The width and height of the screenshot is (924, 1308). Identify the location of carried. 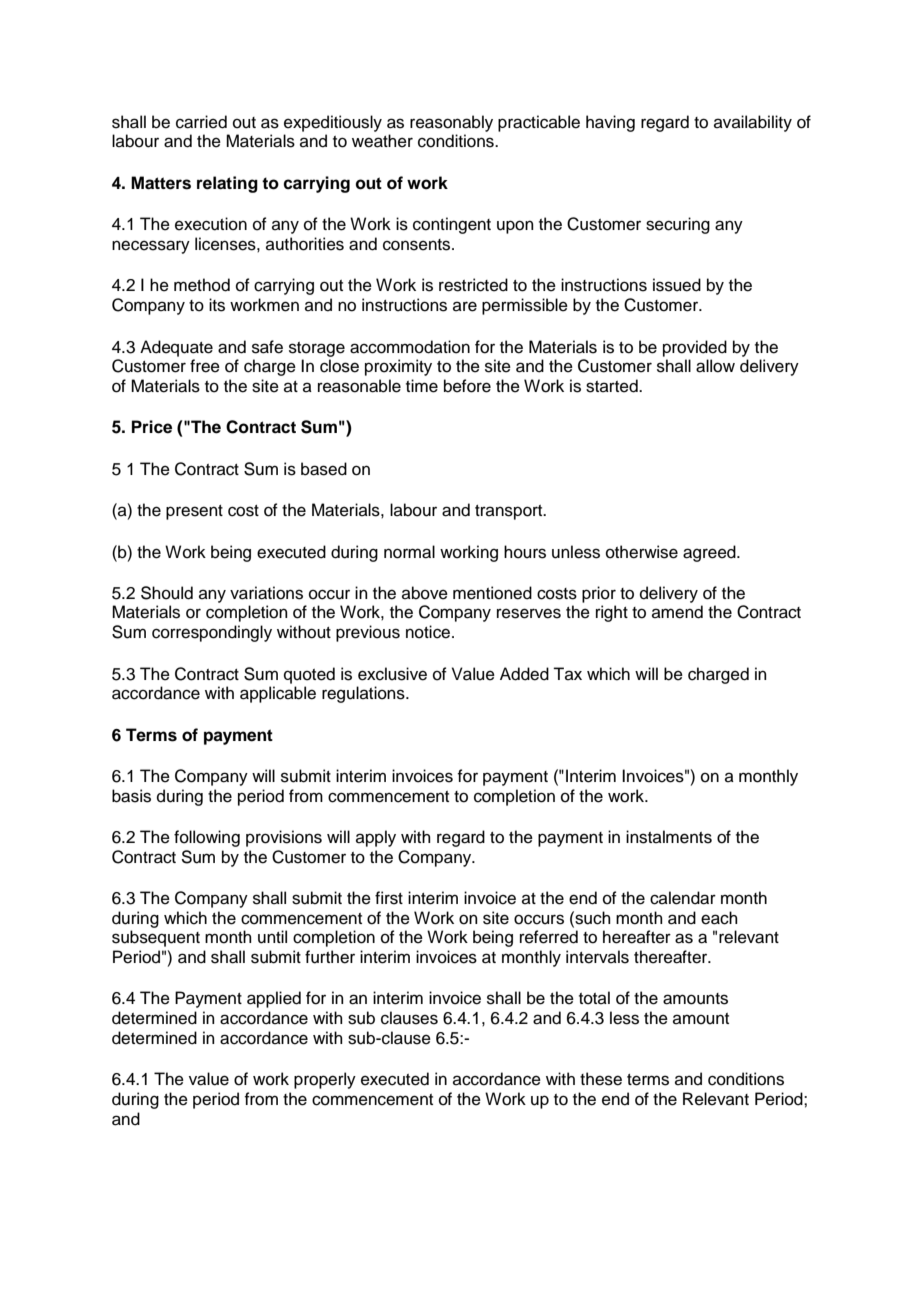
(201, 122).
